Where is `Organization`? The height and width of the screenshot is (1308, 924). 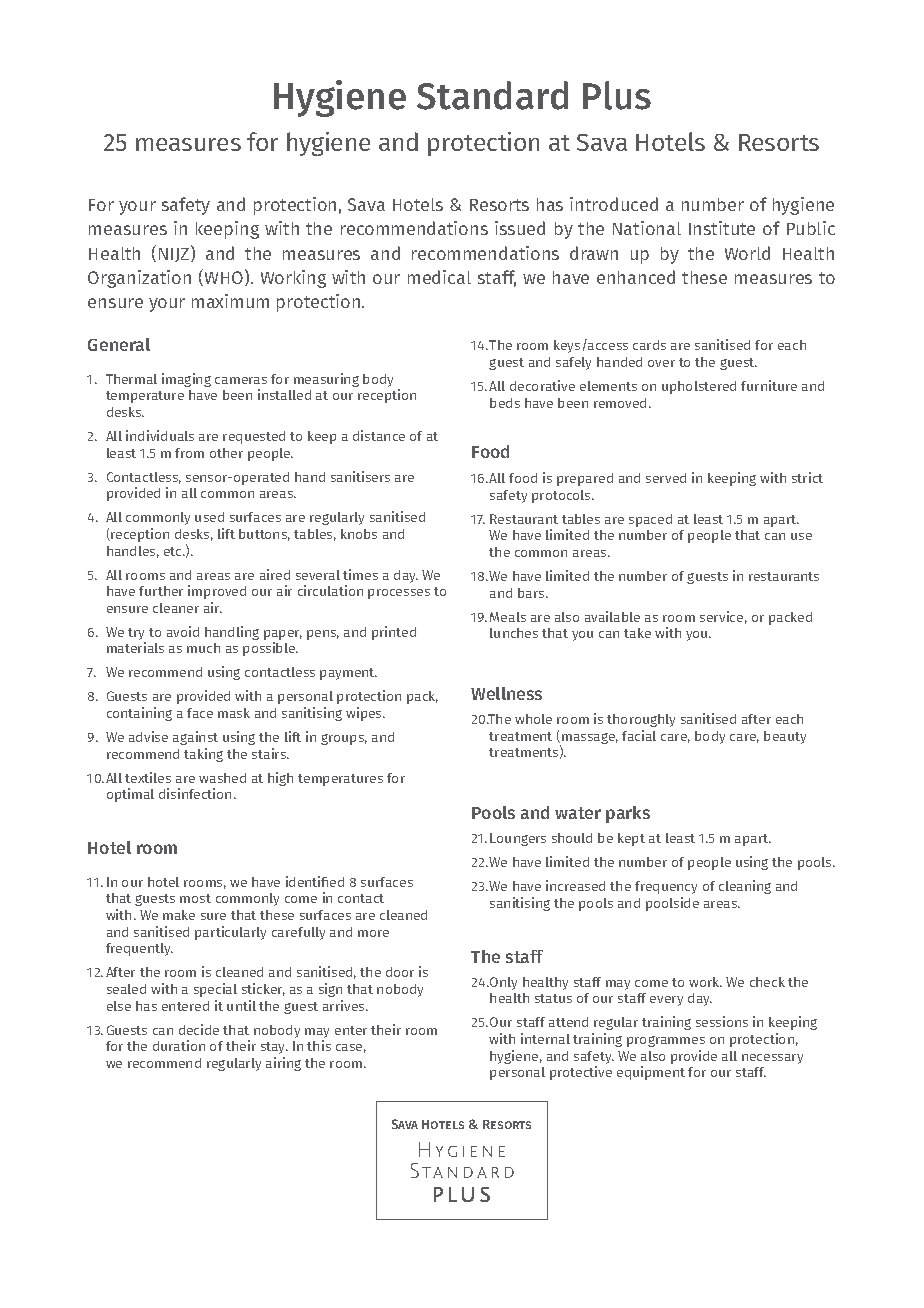
Organization is located at coordinates (139, 279).
